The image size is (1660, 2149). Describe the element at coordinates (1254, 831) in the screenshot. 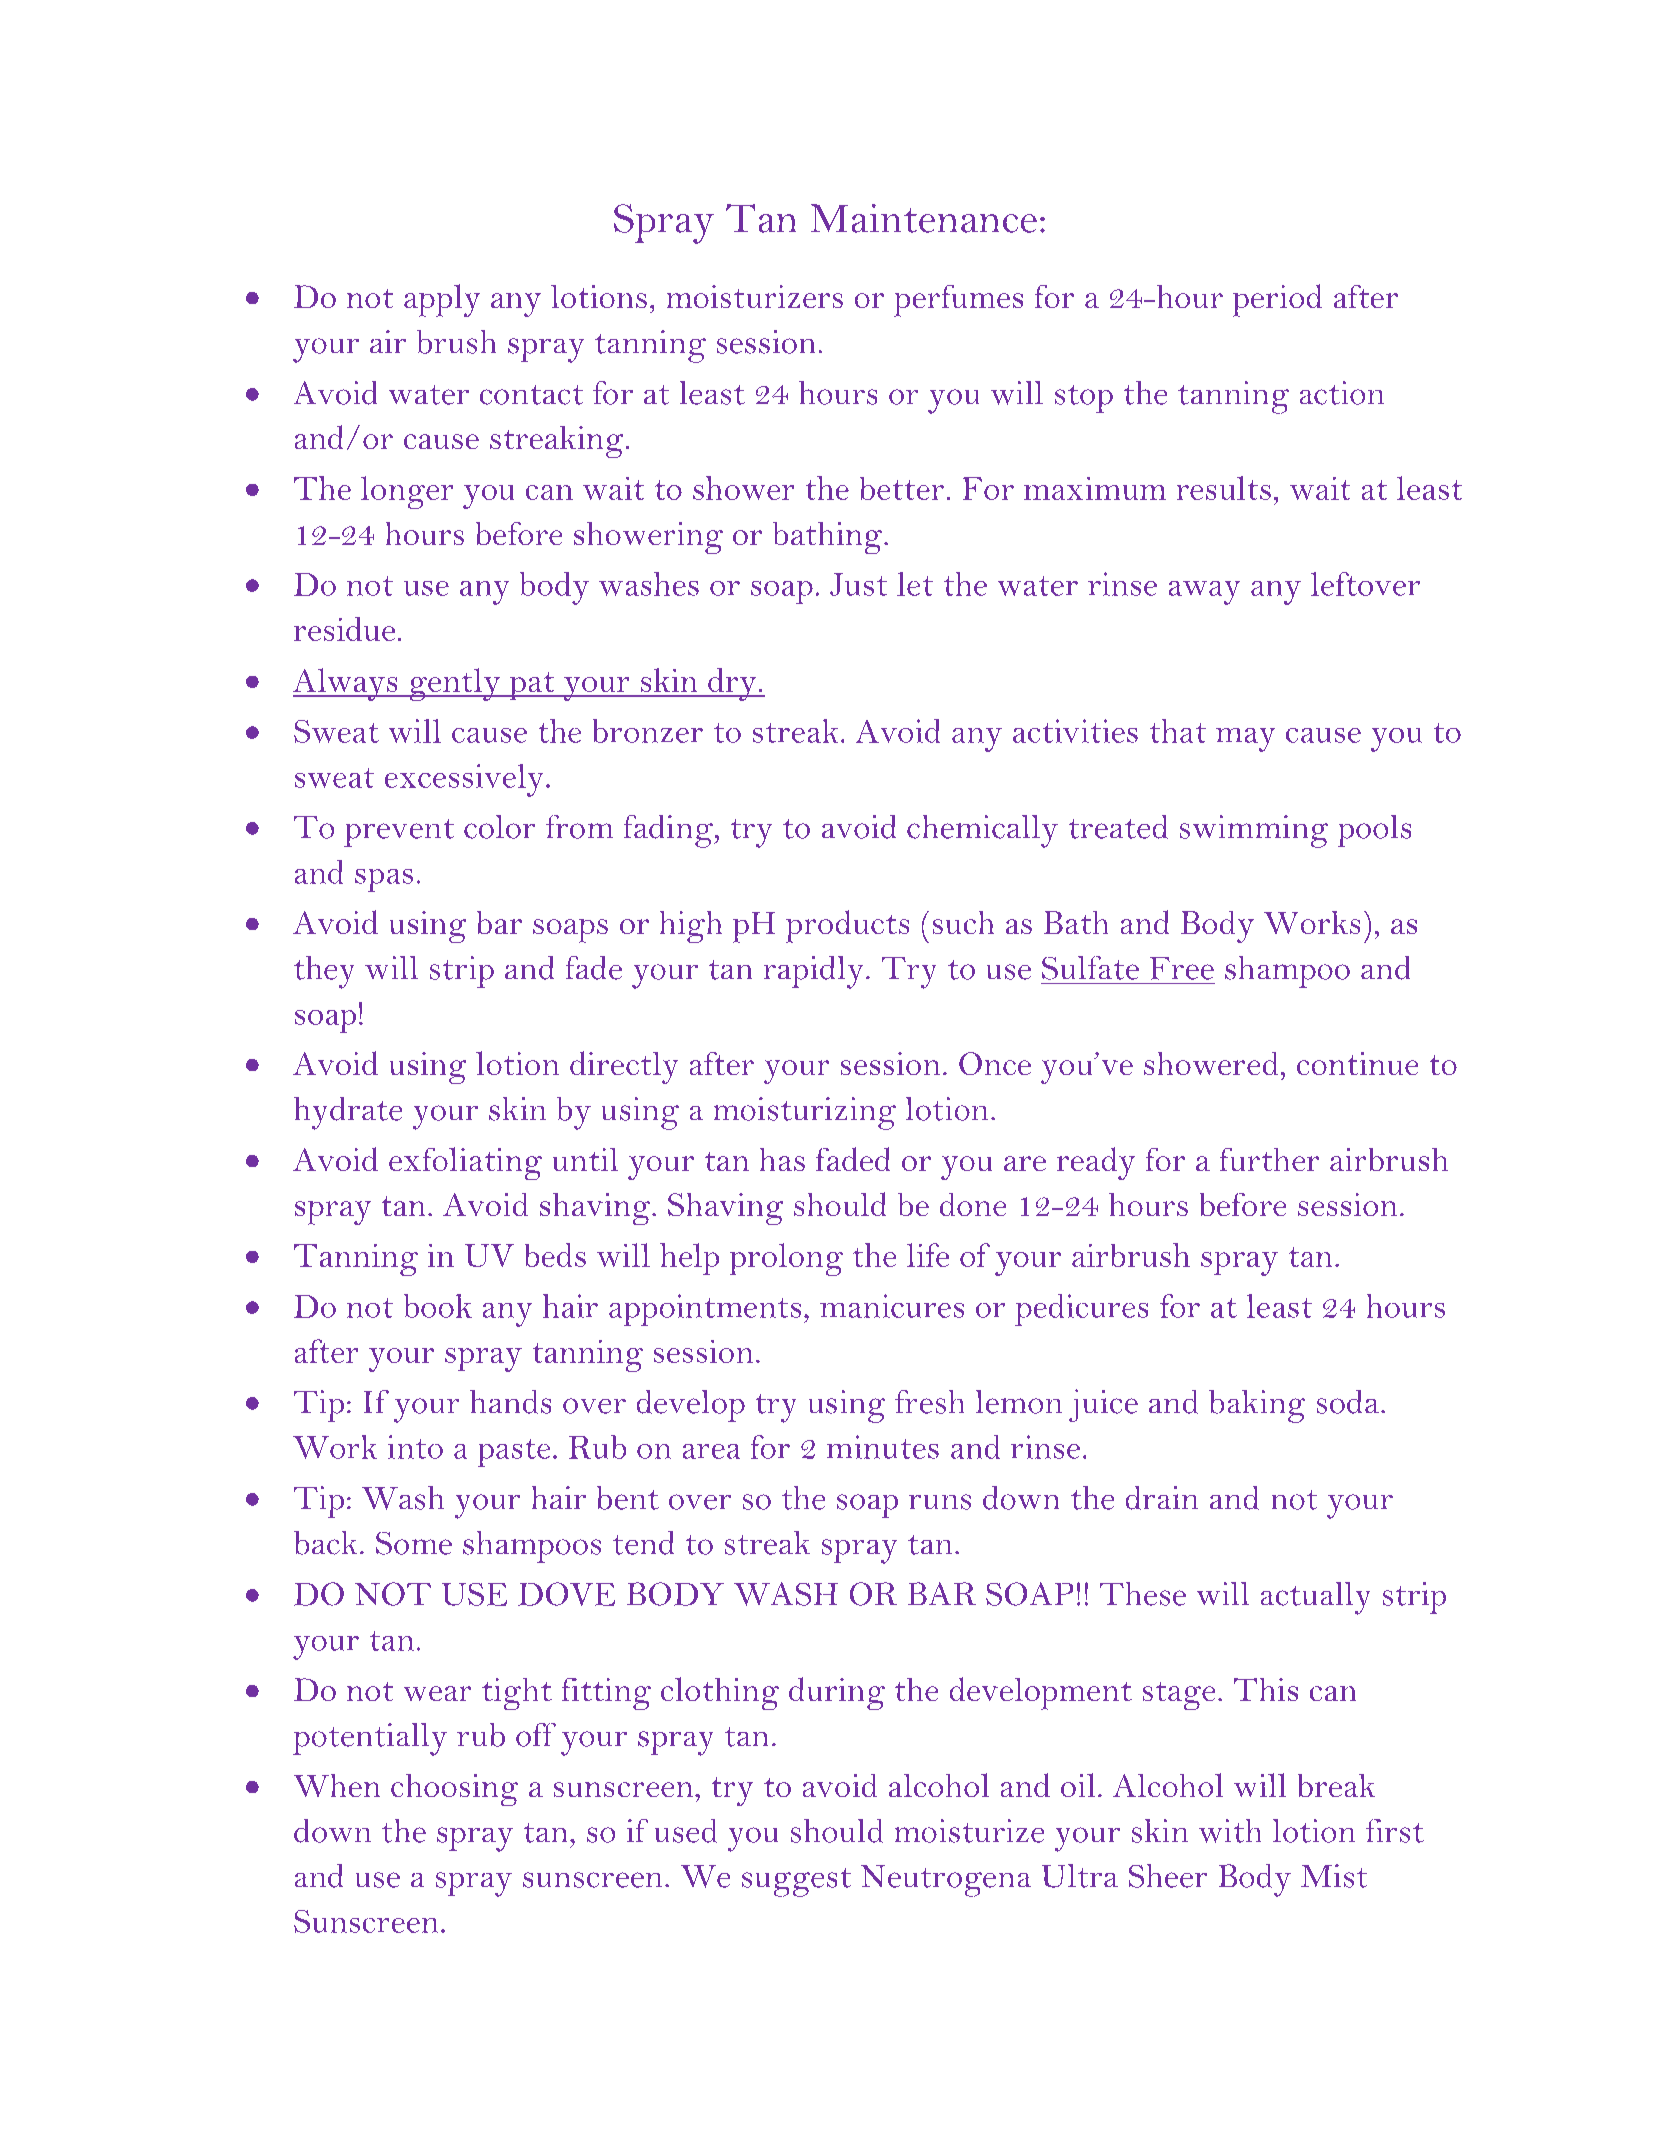

I see `swimming` at that location.
